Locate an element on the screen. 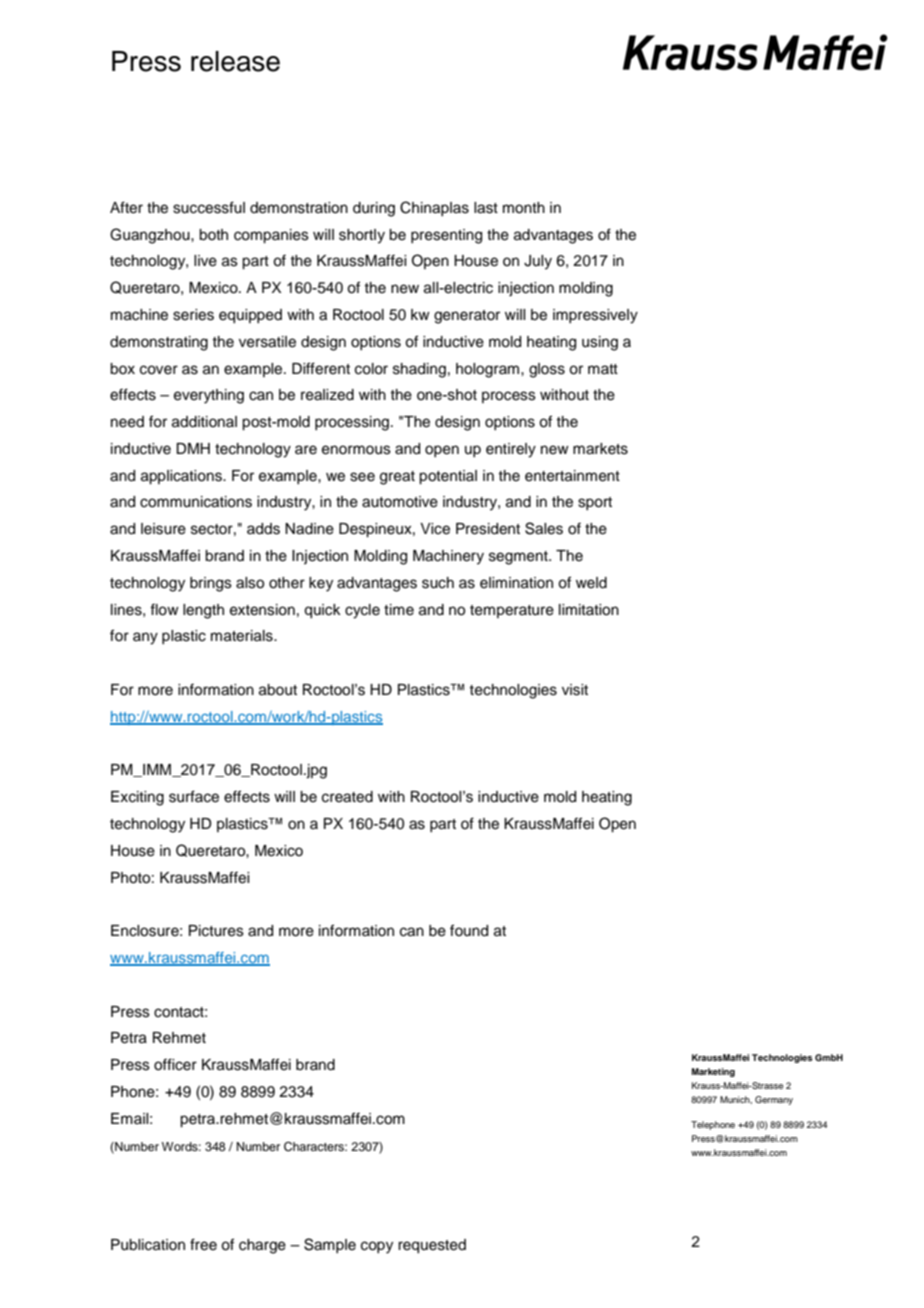 The height and width of the screenshot is (1308, 924). created is located at coordinates (347, 797).
